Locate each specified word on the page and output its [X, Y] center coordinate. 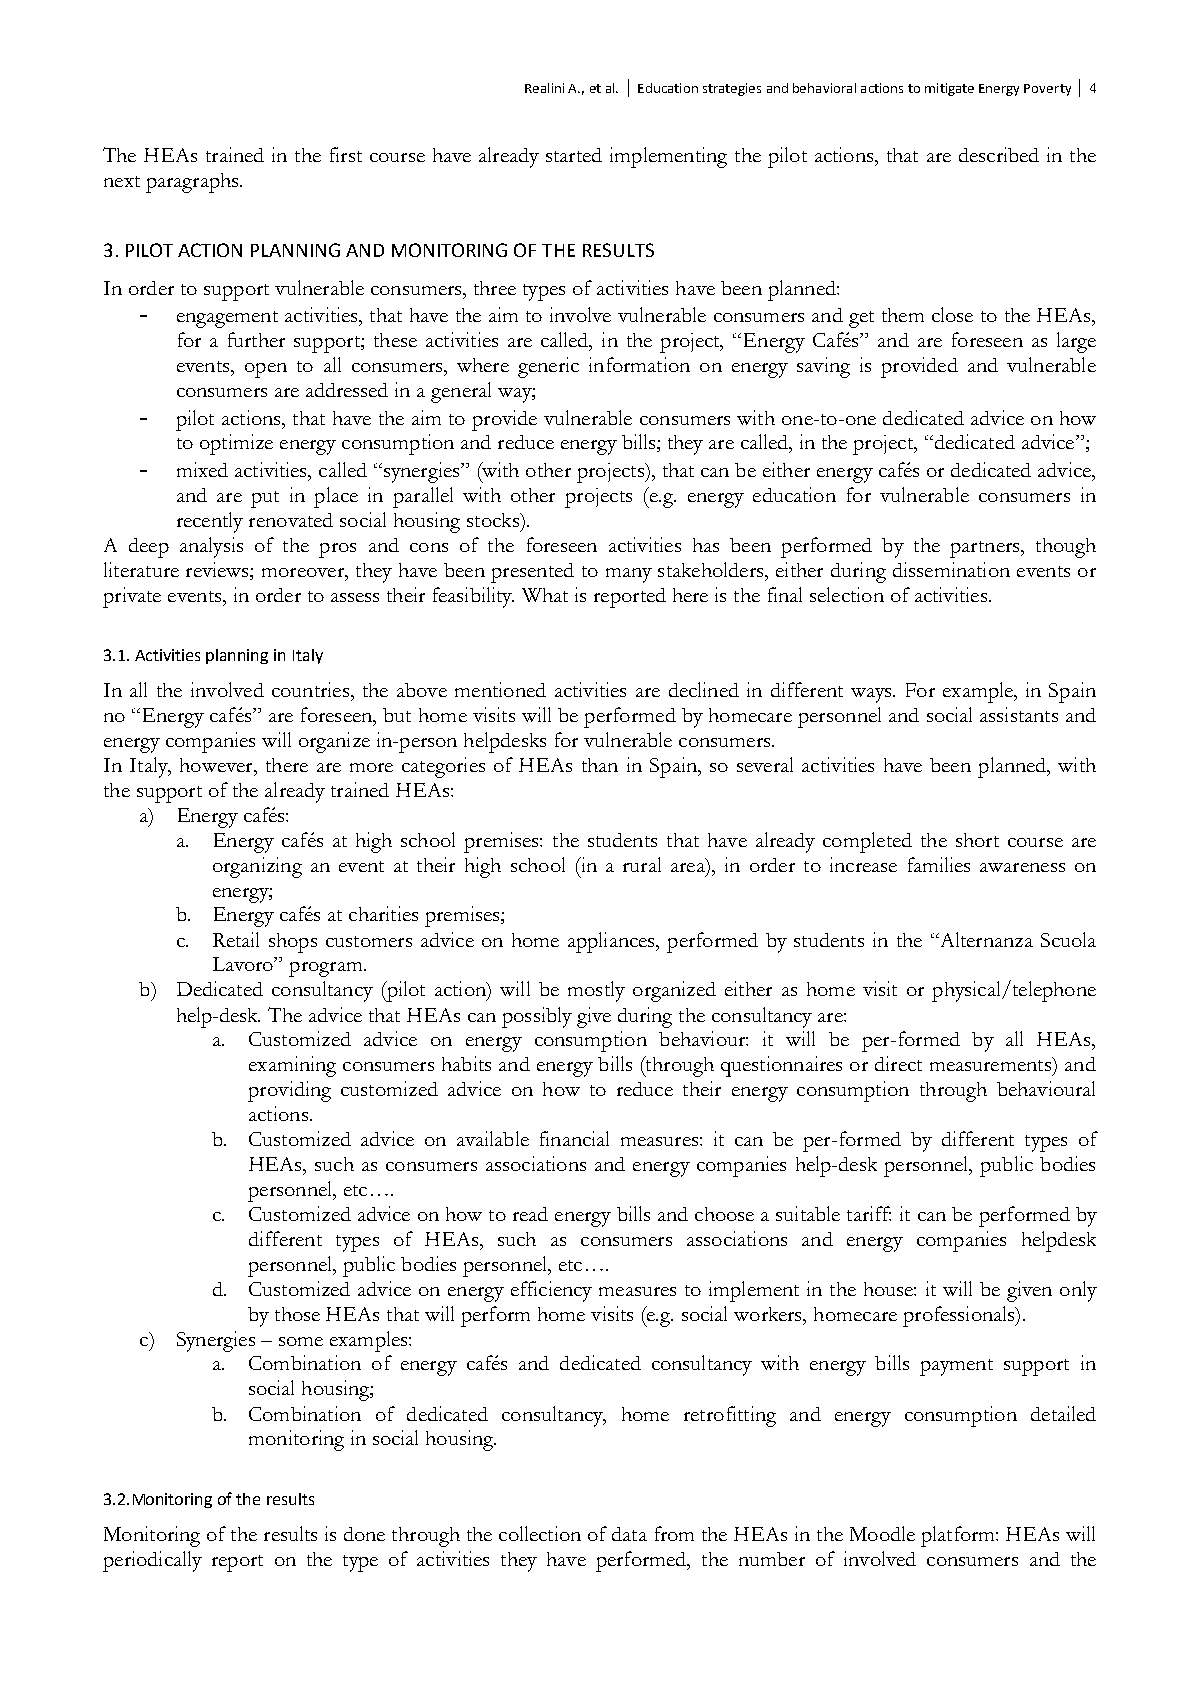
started [574, 155]
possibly [537, 1017]
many [629, 575]
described [999, 154]
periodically [152, 1561]
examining [292, 1066]
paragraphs [193, 183]
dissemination [951, 569]
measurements [990, 1065]
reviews [218, 571]
